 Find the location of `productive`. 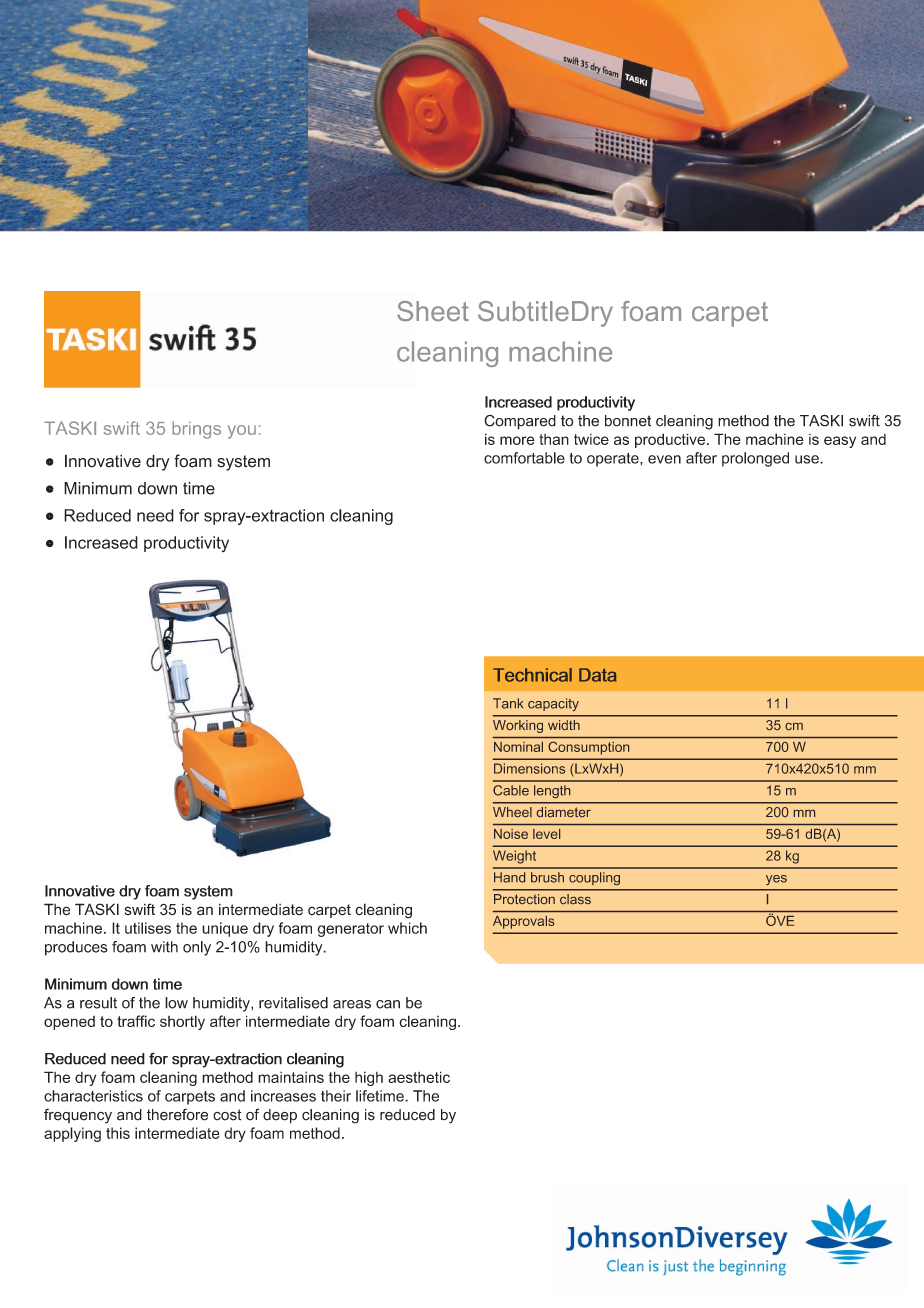

productive is located at coordinates (670, 440).
